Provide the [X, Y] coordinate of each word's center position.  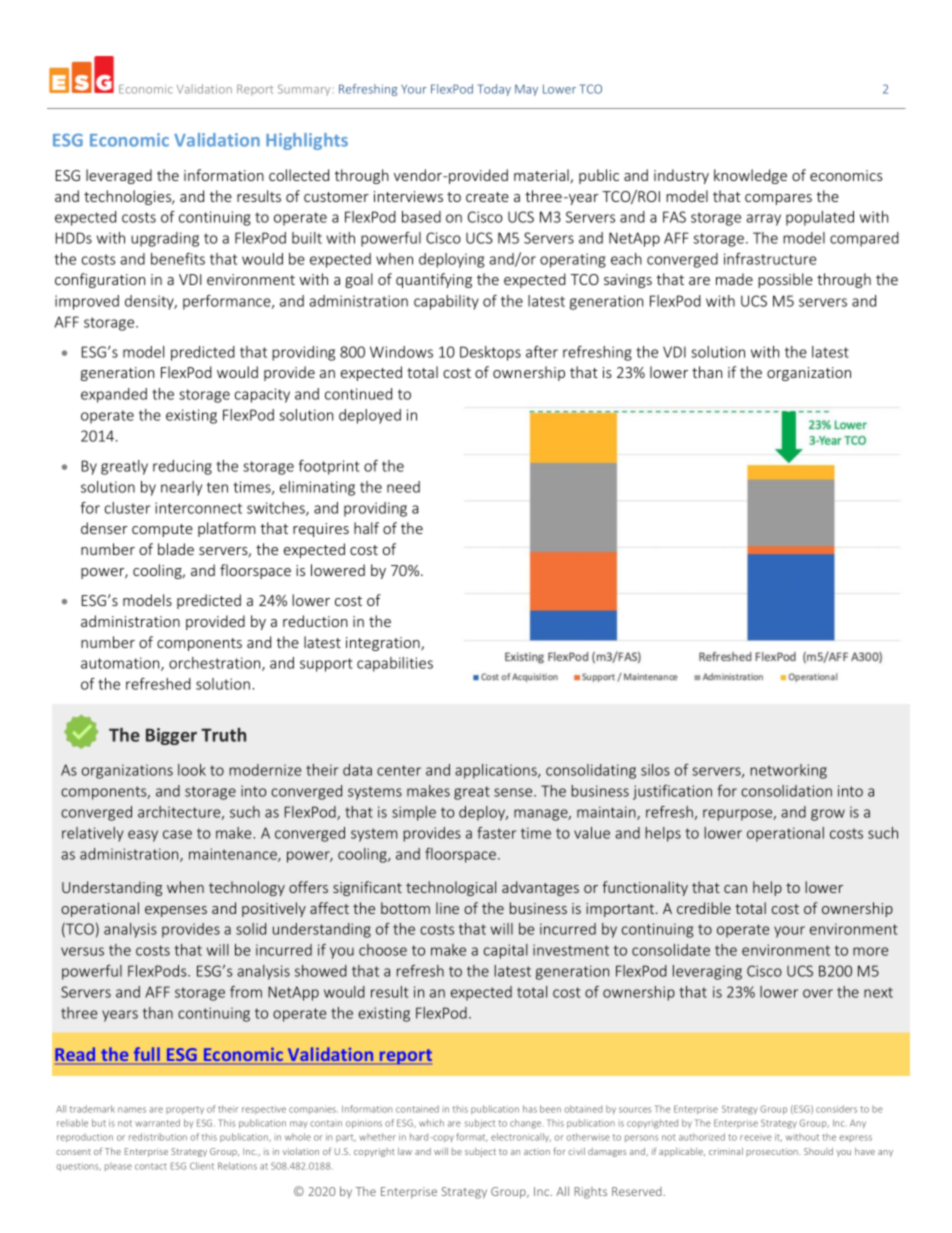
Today [494, 90]
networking [788, 771]
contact [151, 1166]
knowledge [750, 176]
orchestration [216, 664]
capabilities [395, 664]
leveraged [119, 176]
